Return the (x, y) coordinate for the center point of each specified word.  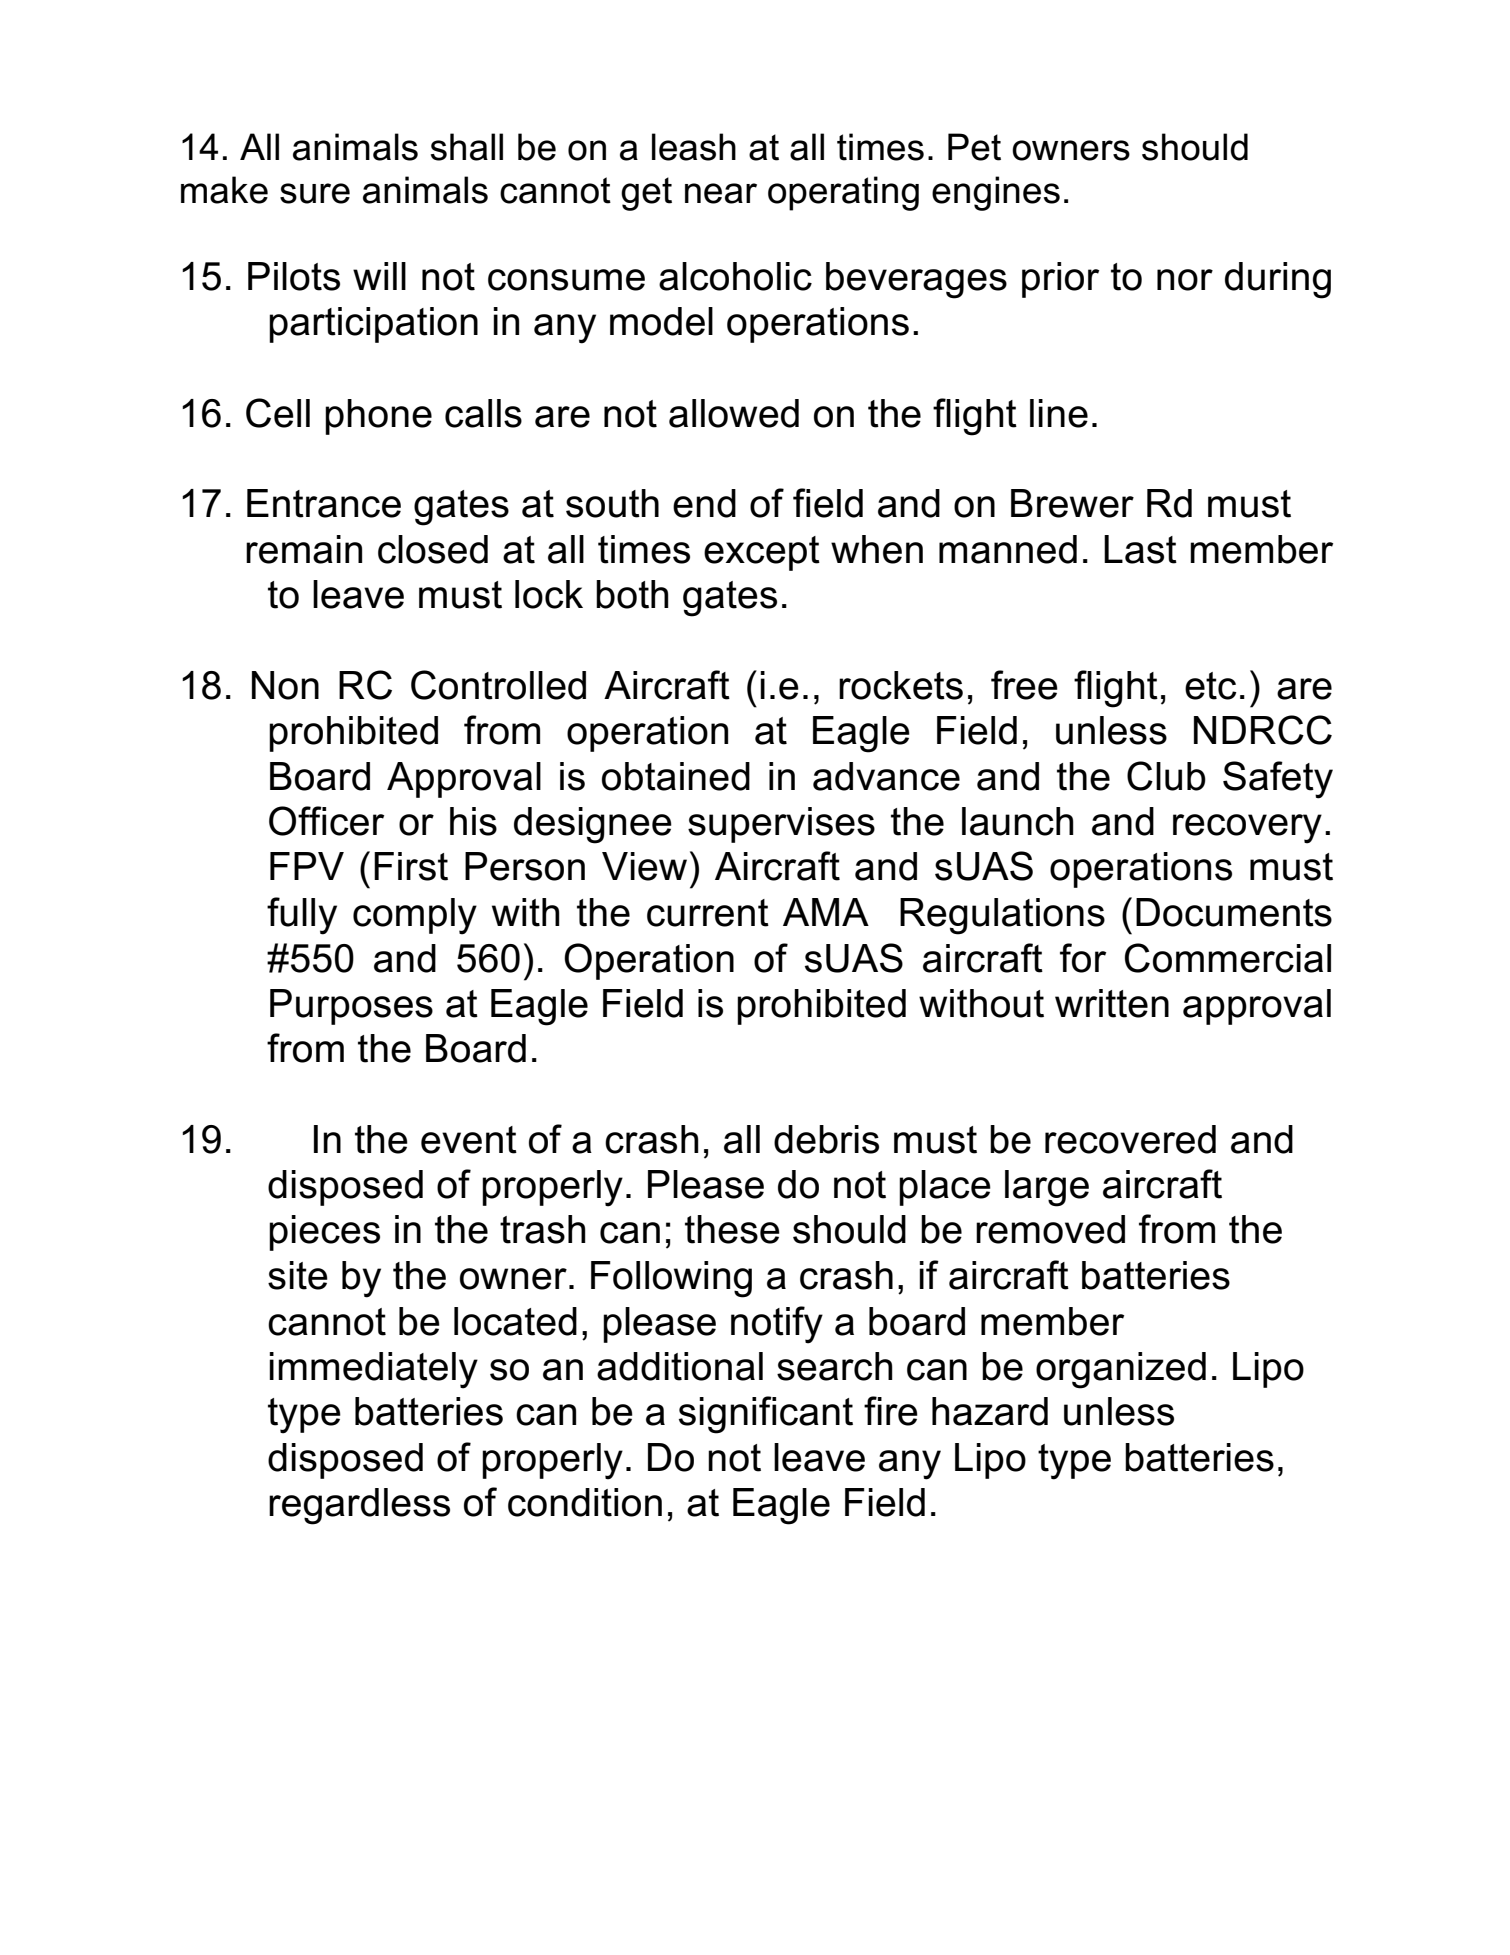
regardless (359, 1506)
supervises (781, 825)
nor (1185, 280)
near (721, 193)
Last (1140, 549)
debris (826, 1139)
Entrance (324, 503)
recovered (1130, 1139)
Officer (326, 821)
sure (315, 193)
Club (1166, 776)
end (704, 503)
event (469, 1140)
